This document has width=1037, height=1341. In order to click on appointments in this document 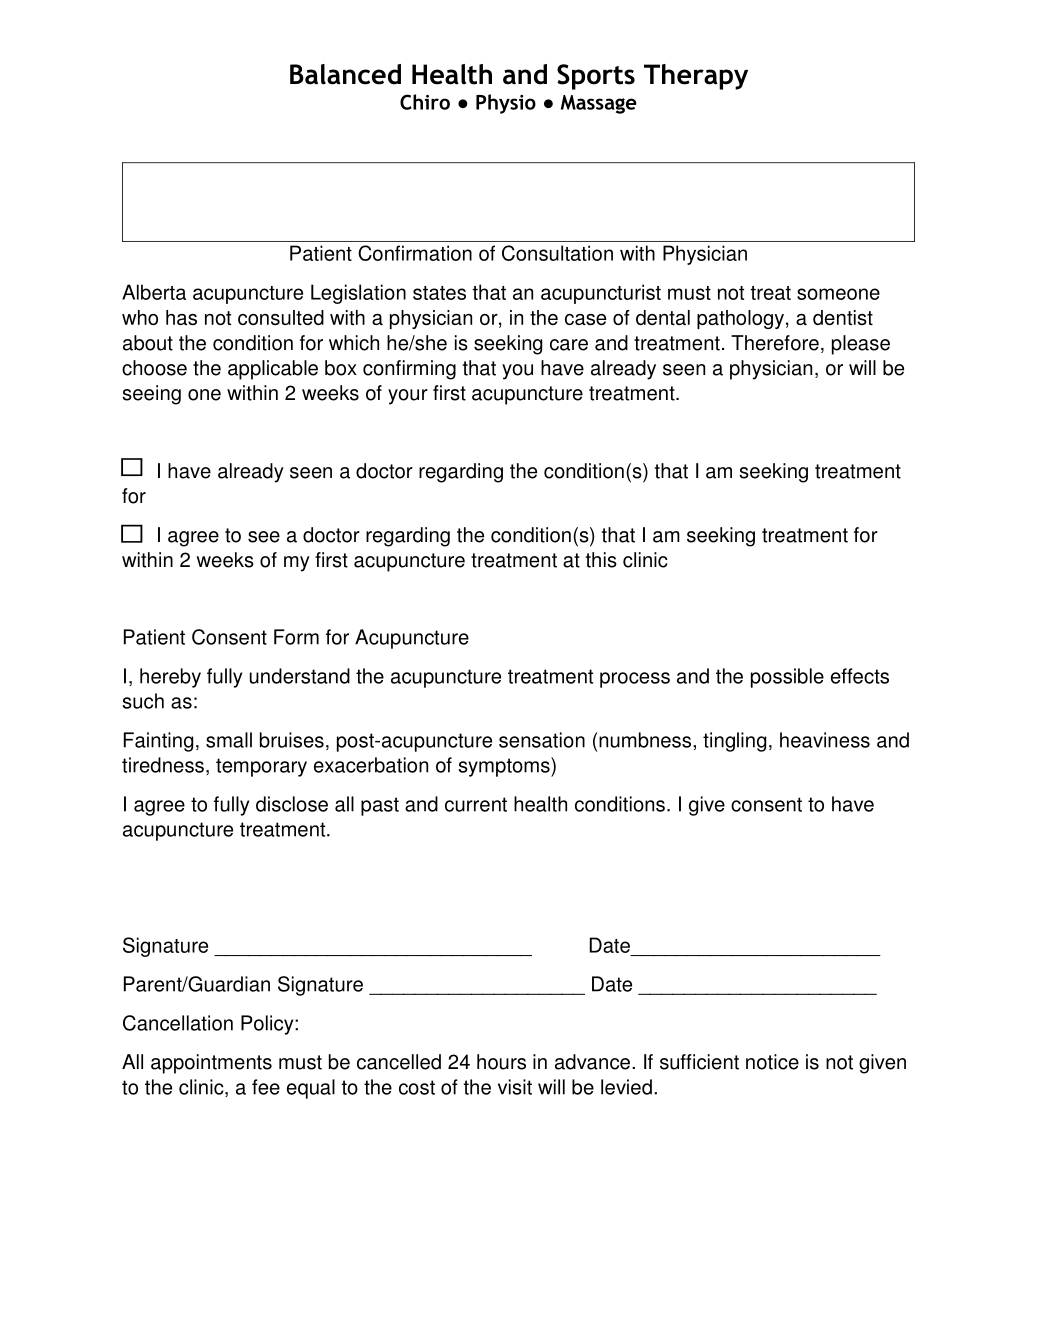, I will do `click(211, 1064)`.
